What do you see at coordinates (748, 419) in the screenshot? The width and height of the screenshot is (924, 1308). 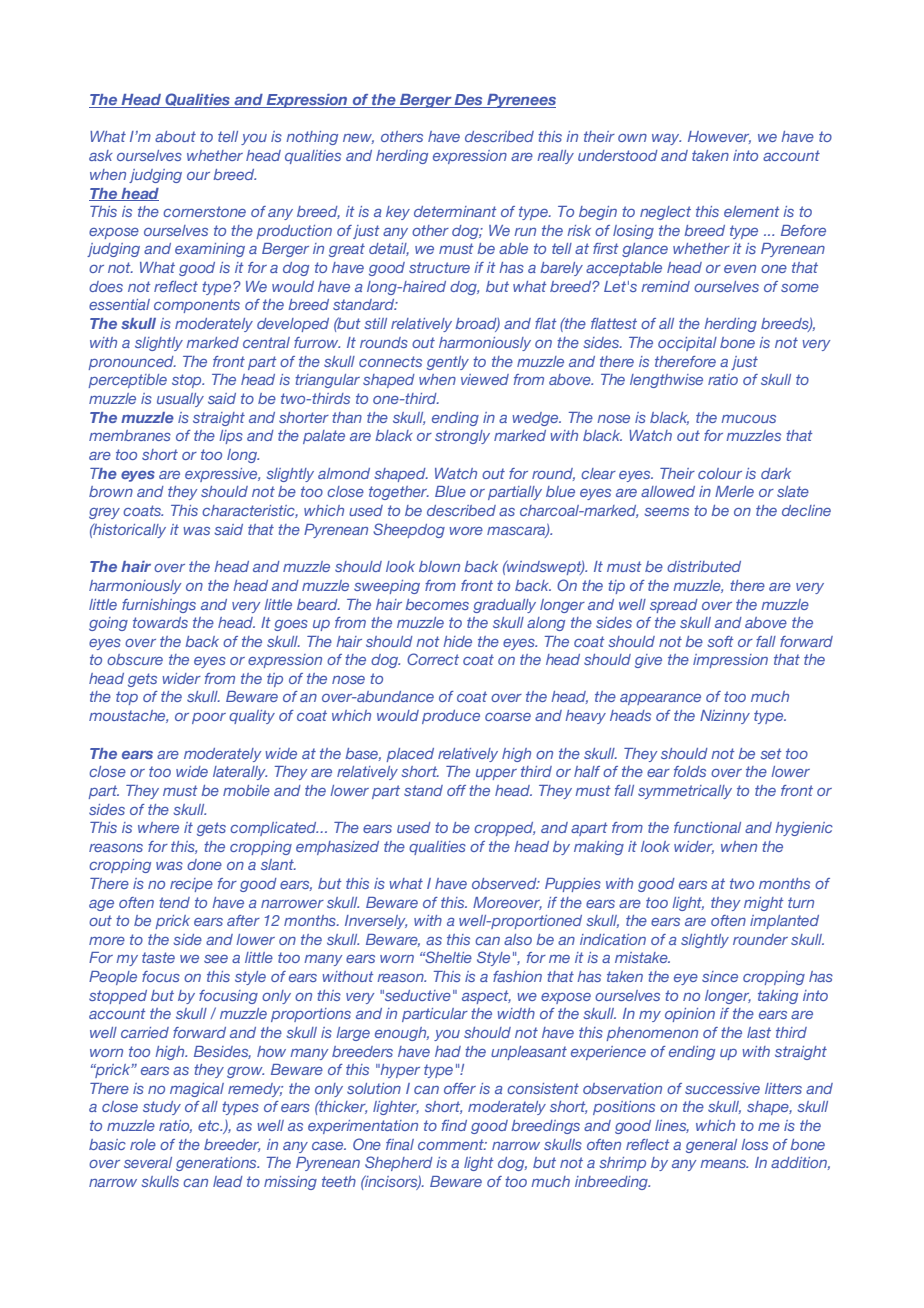 I see `mucous` at bounding box center [748, 419].
